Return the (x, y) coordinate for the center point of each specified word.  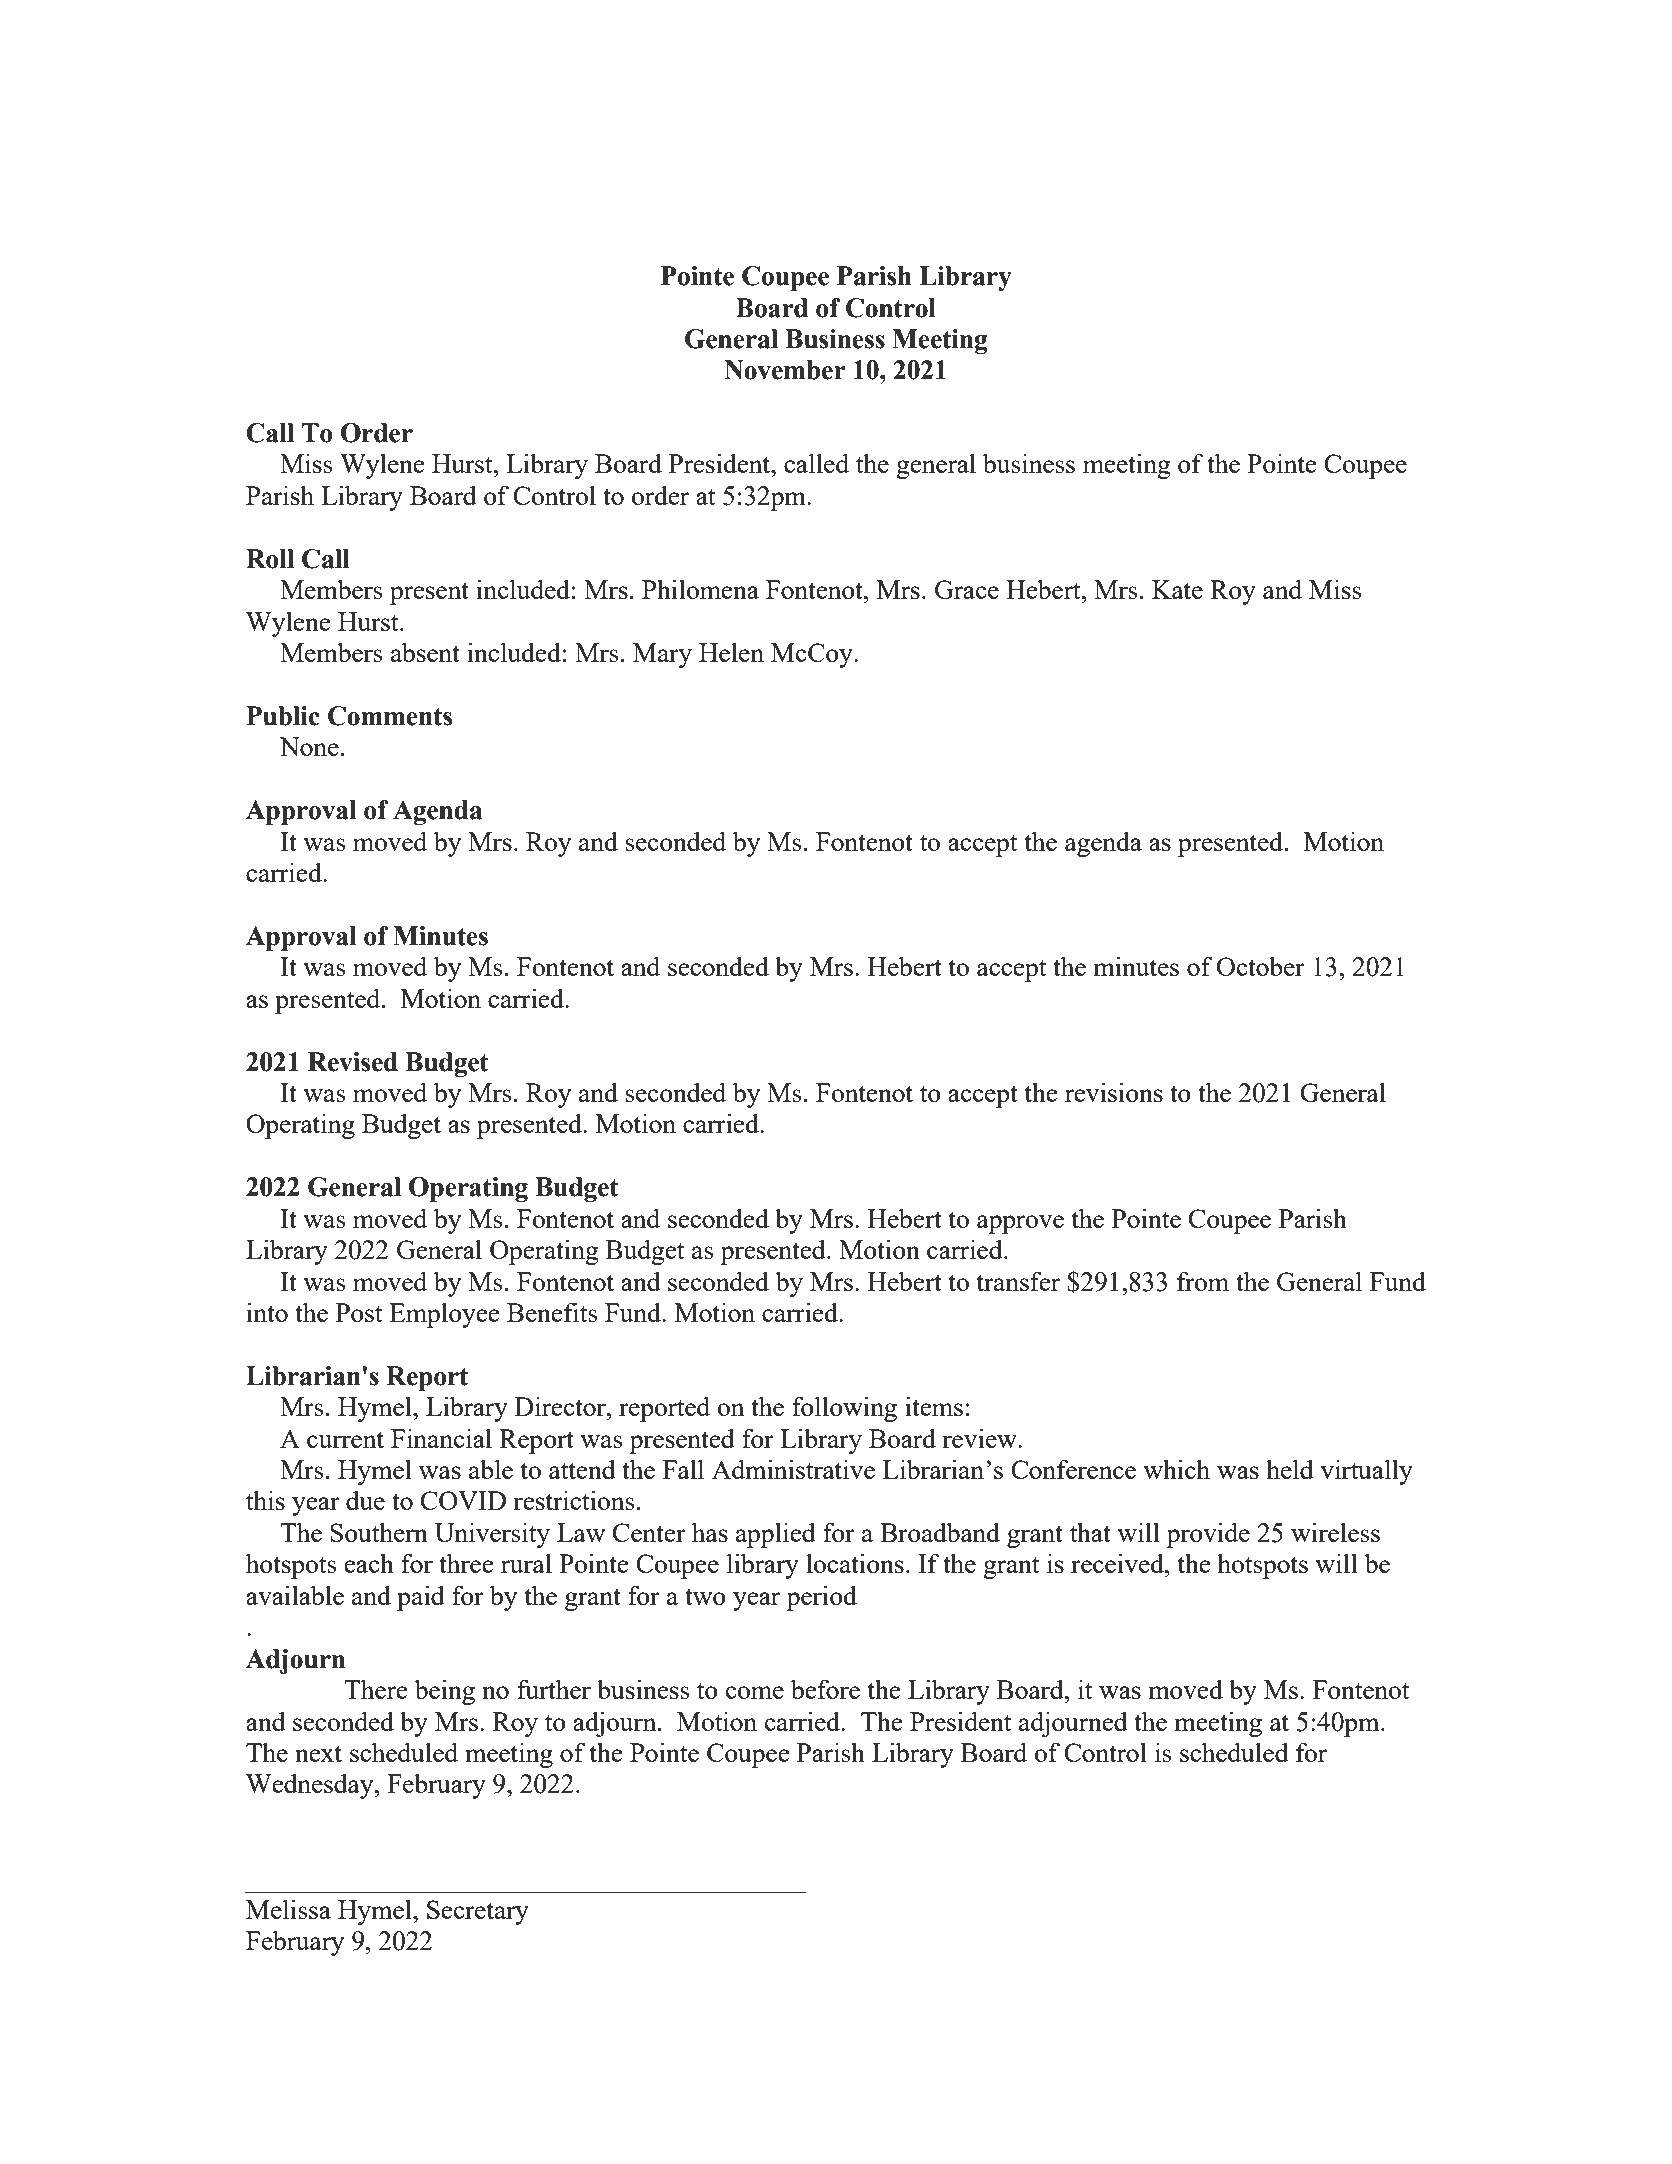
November (785, 370)
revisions (1114, 1092)
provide (1208, 1535)
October (1261, 966)
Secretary (478, 1912)
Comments (390, 716)
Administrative (793, 1469)
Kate (1177, 589)
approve (1020, 1224)
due (365, 1500)
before (825, 1689)
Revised (353, 1062)
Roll (270, 559)
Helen (731, 652)
